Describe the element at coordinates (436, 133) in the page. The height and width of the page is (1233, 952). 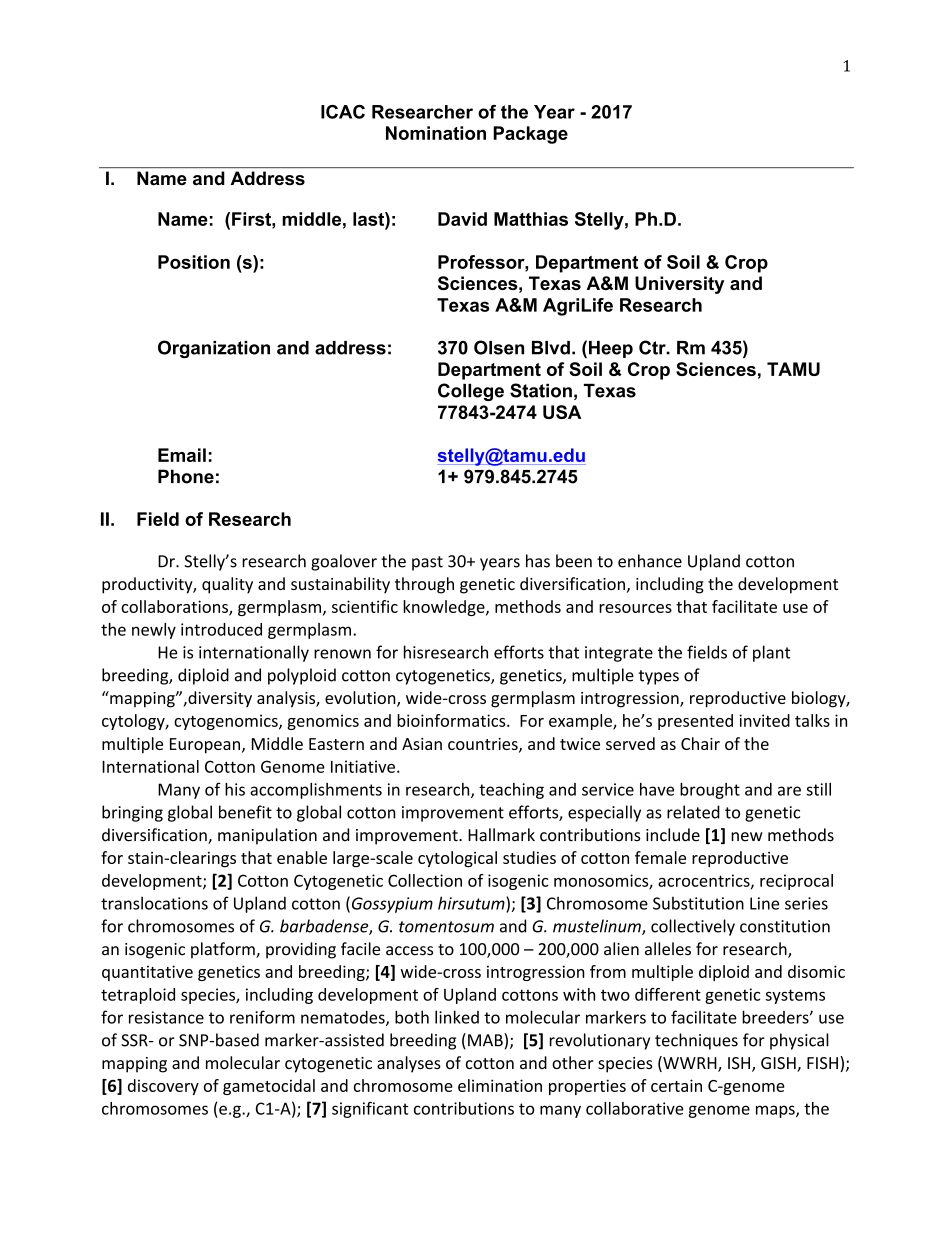
I see `Nomination` at that location.
